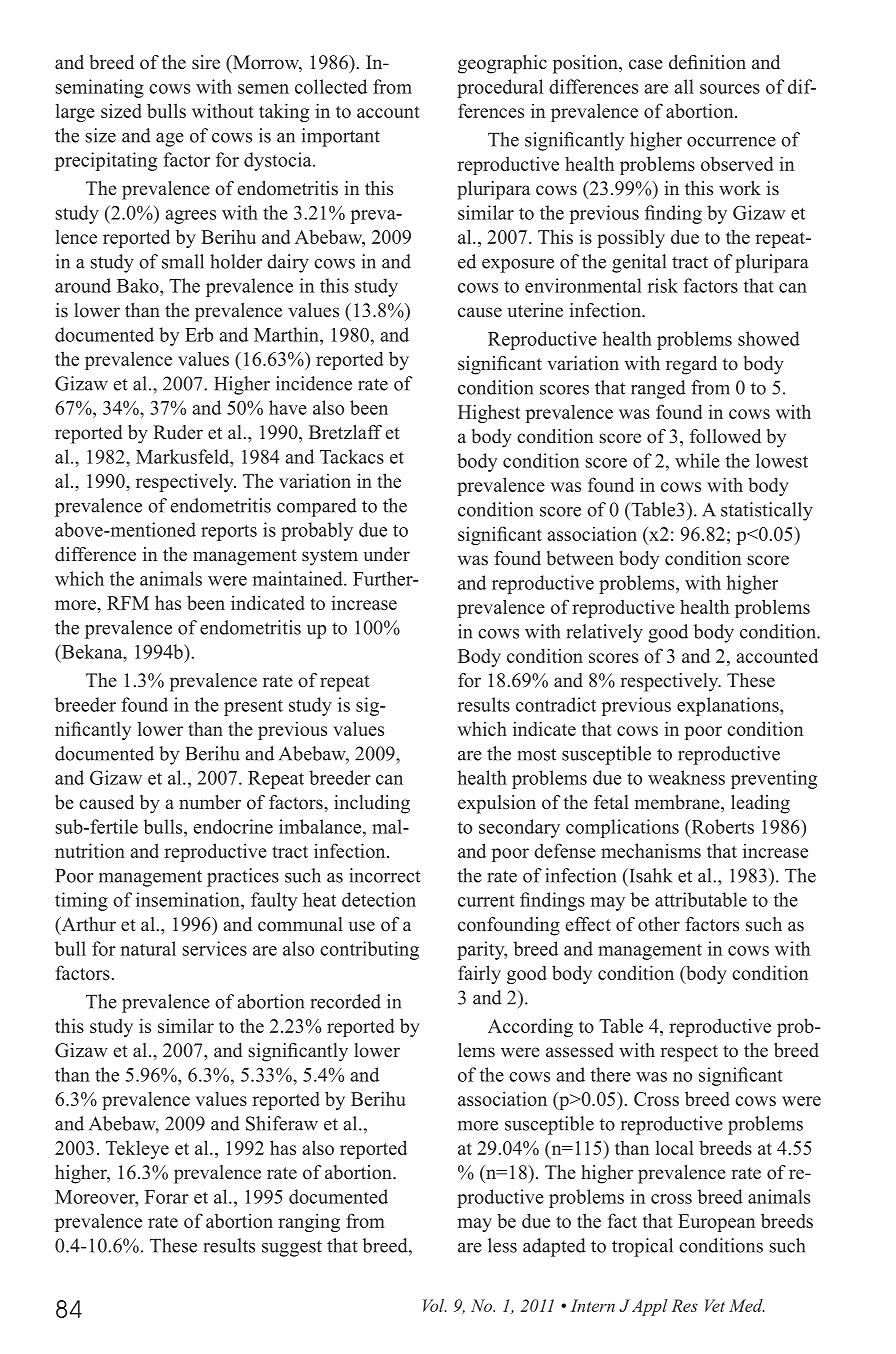 The width and height of the document is (896, 1354). I want to click on Ruder, so click(178, 432).
